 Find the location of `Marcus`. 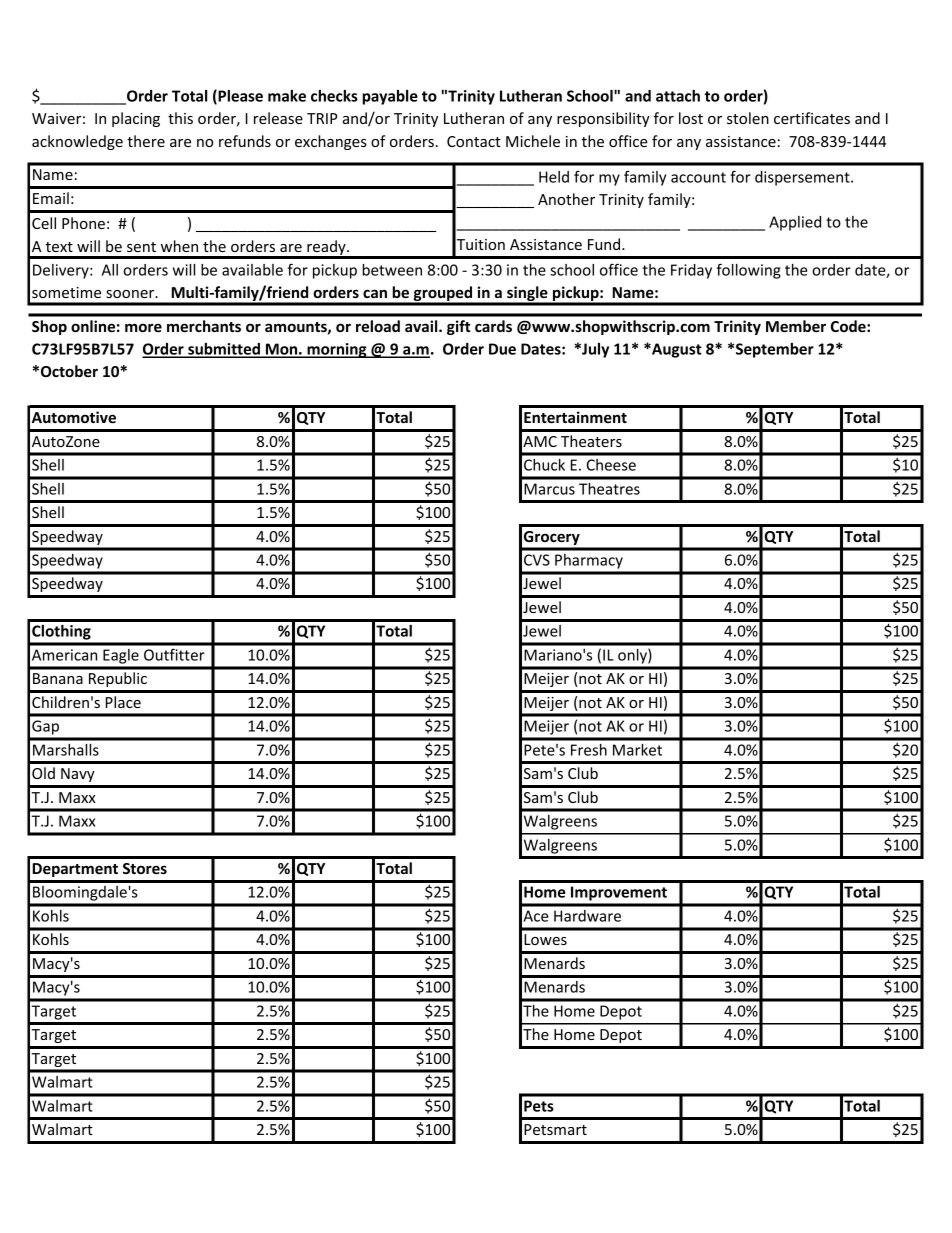

Marcus is located at coordinates (549, 489).
